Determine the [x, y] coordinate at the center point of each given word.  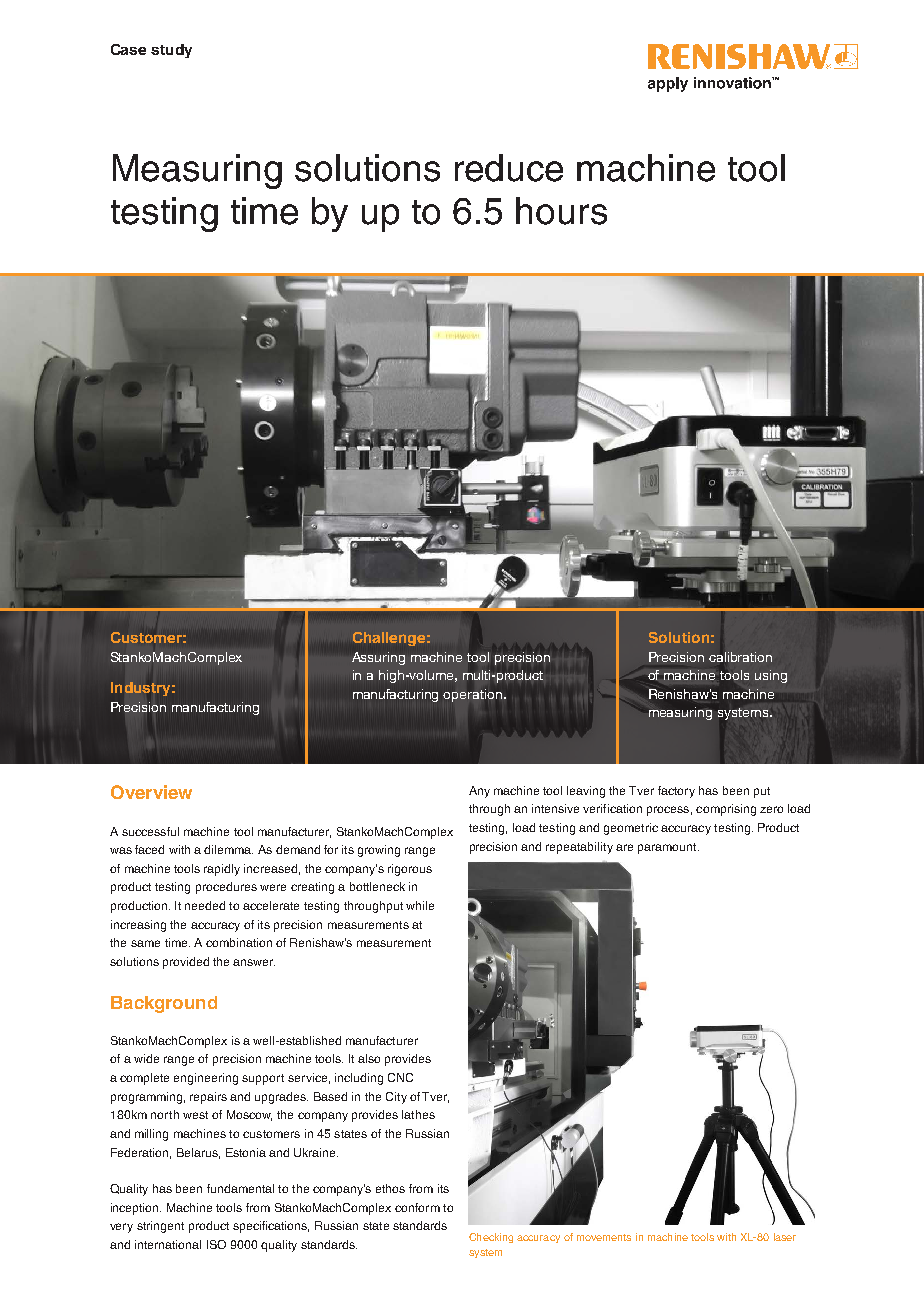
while [420, 905]
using [771, 676]
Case [128, 49]
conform [417, 1207]
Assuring [378, 658]
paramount [668, 848]
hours [561, 211]
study [171, 51]
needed [205, 905]
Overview [151, 792]
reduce [509, 168]
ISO [216, 1244]
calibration [740, 657]
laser [785, 1237]
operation [472, 695]
